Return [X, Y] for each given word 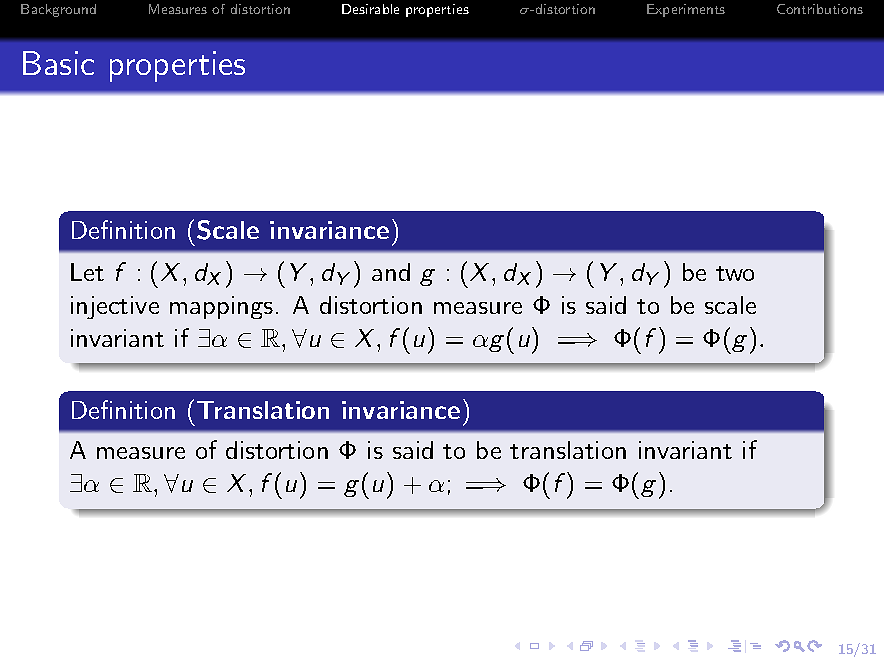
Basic [58, 63]
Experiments [686, 10]
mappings [221, 307]
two [735, 273]
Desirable [370, 9]
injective [115, 307]
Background [58, 10]
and [391, 272]
